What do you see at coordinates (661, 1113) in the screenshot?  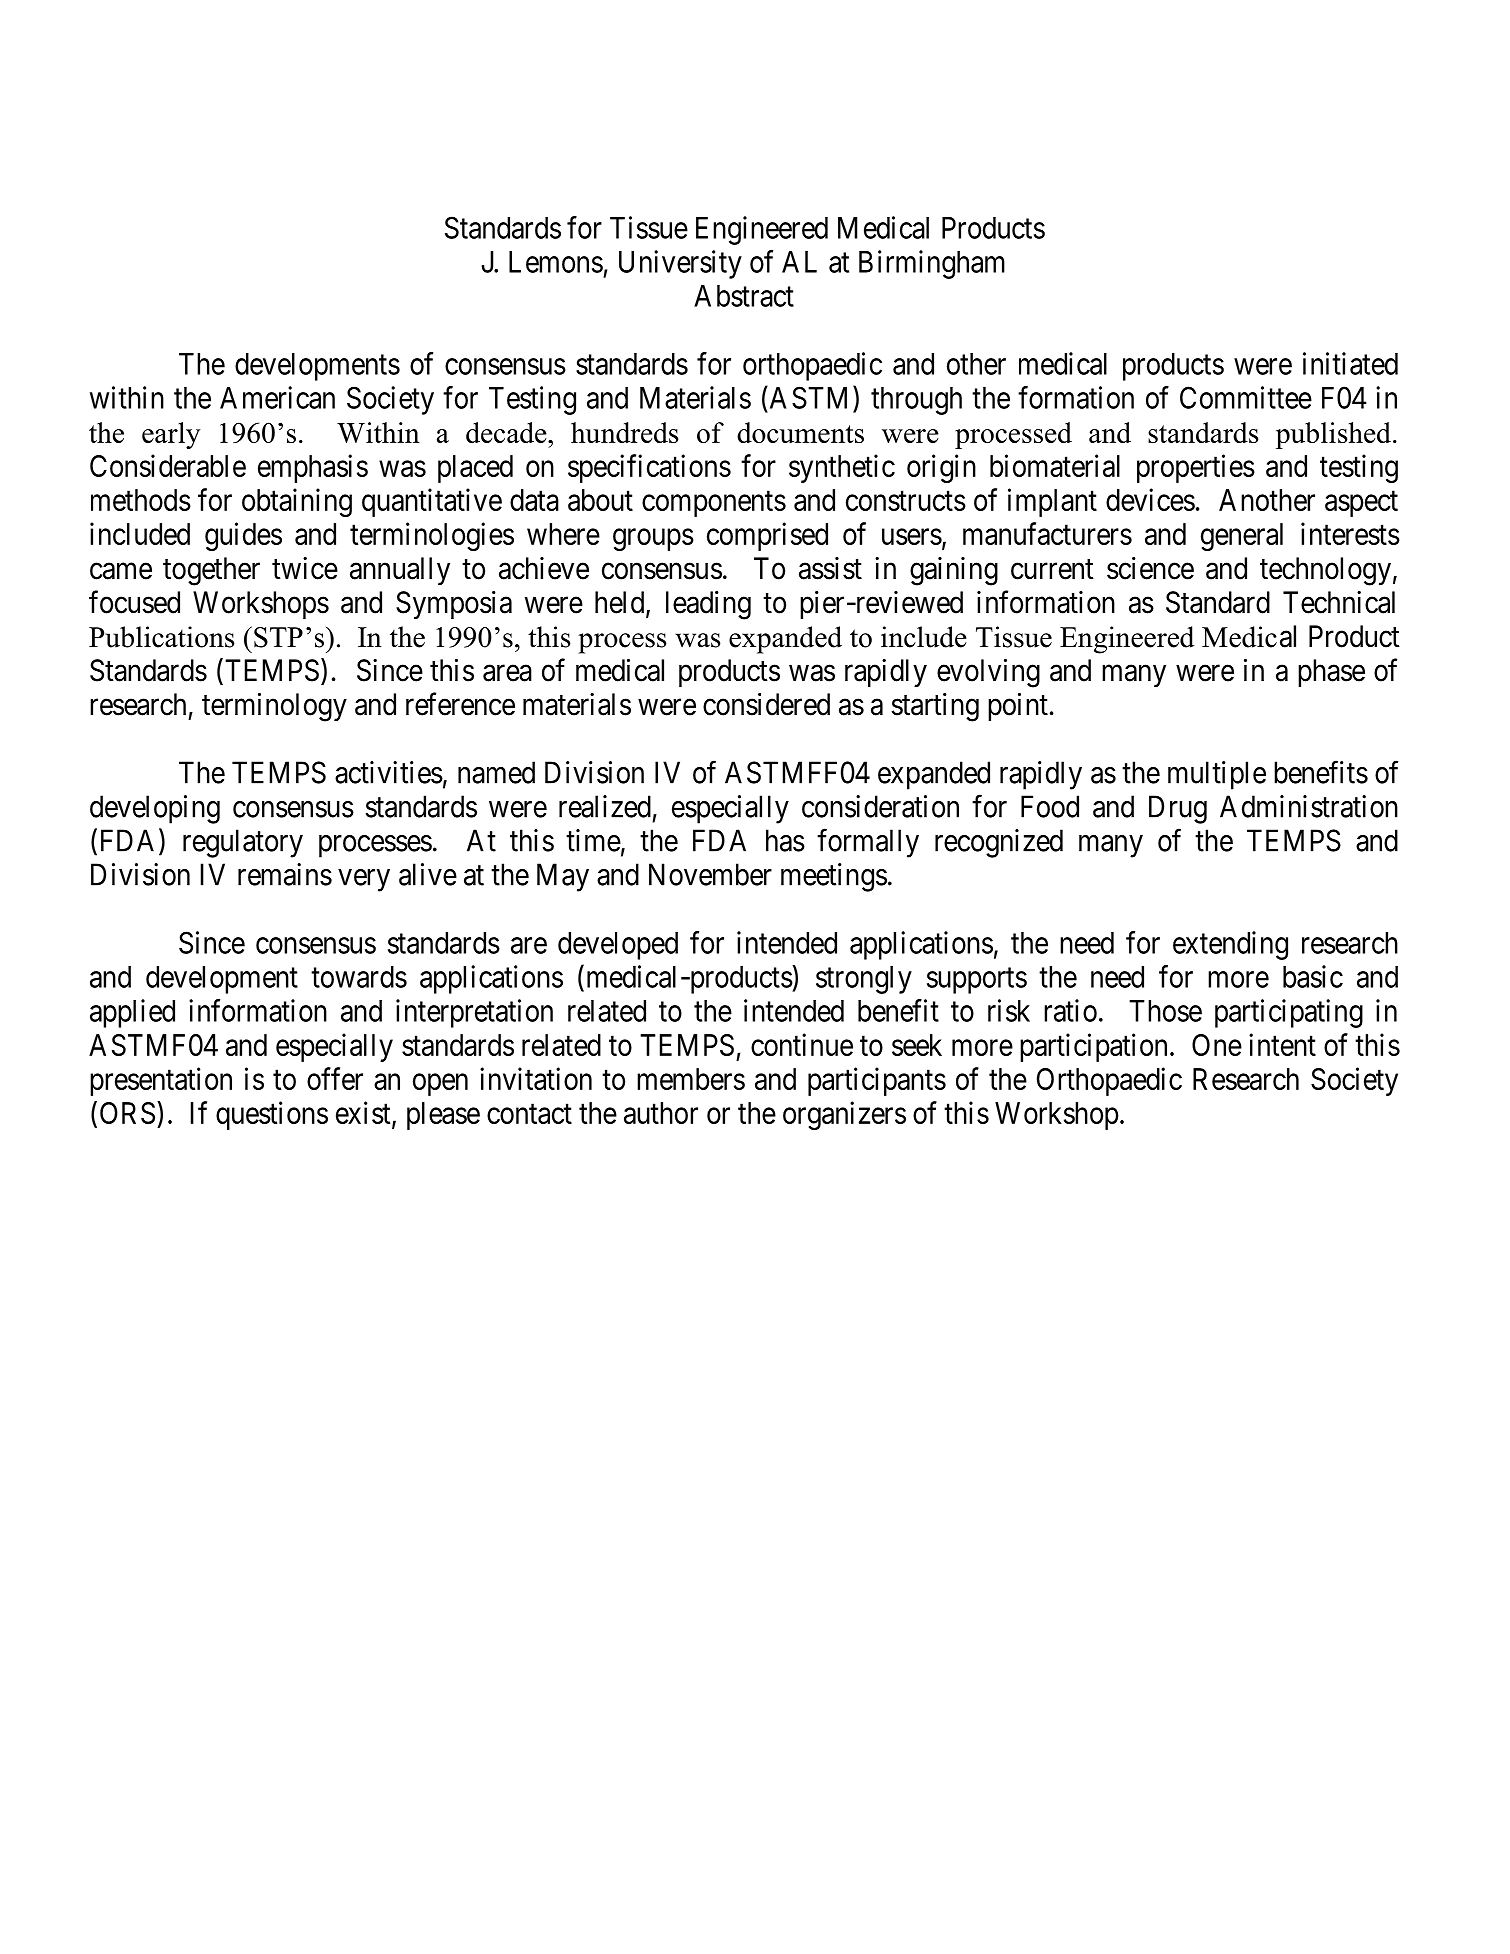 I see `author` at bounding box center [661, 1113].
